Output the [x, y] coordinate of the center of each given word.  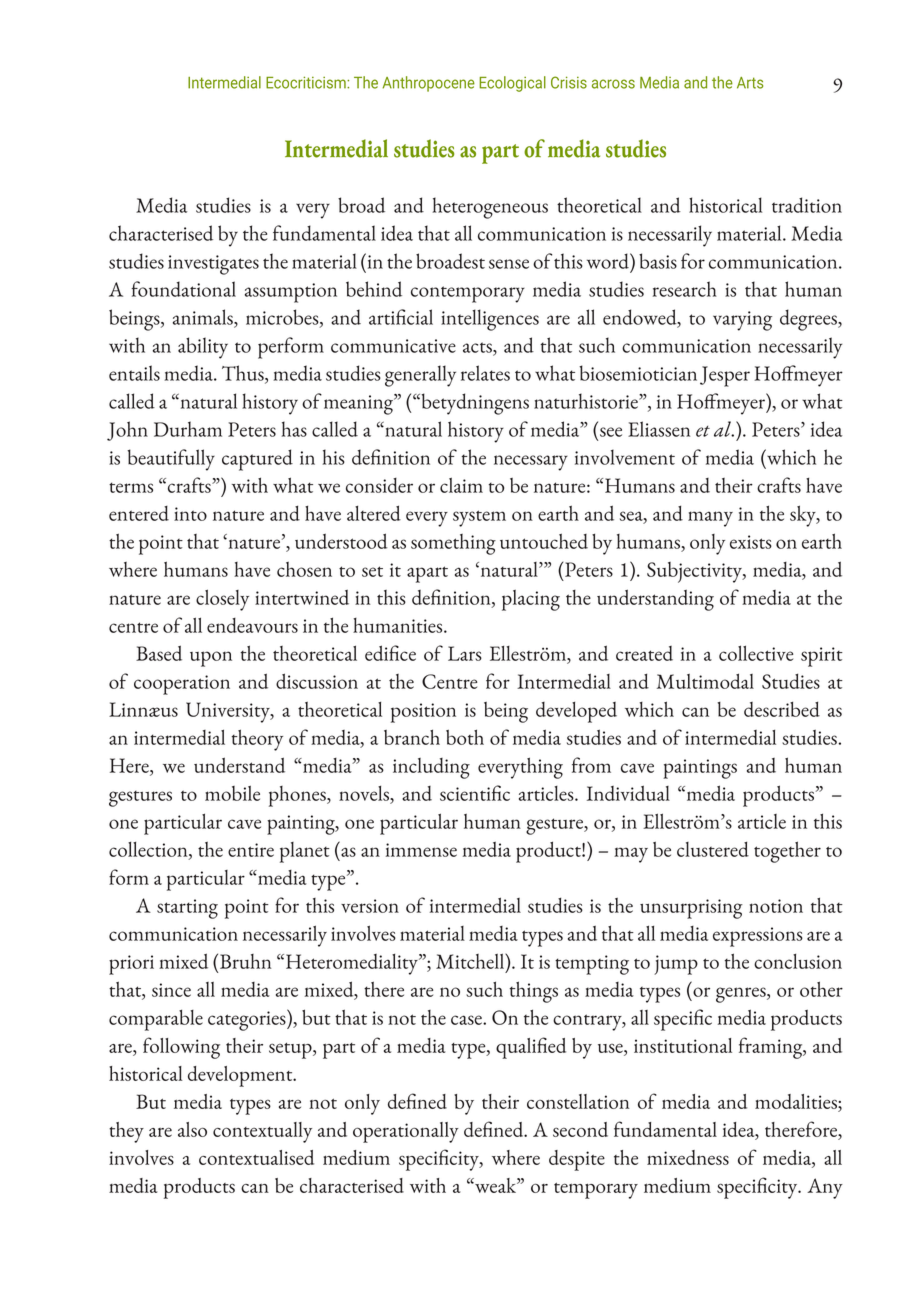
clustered [713, 849]
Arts [750, 83]
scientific [475, 793]
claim [461, 485]
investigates [213, 265]
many [710, 519]
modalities [797, 1101]
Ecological [512, 84]
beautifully [171, 460]
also [192, 1129]
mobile [232, 793]
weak [496, 1185]
